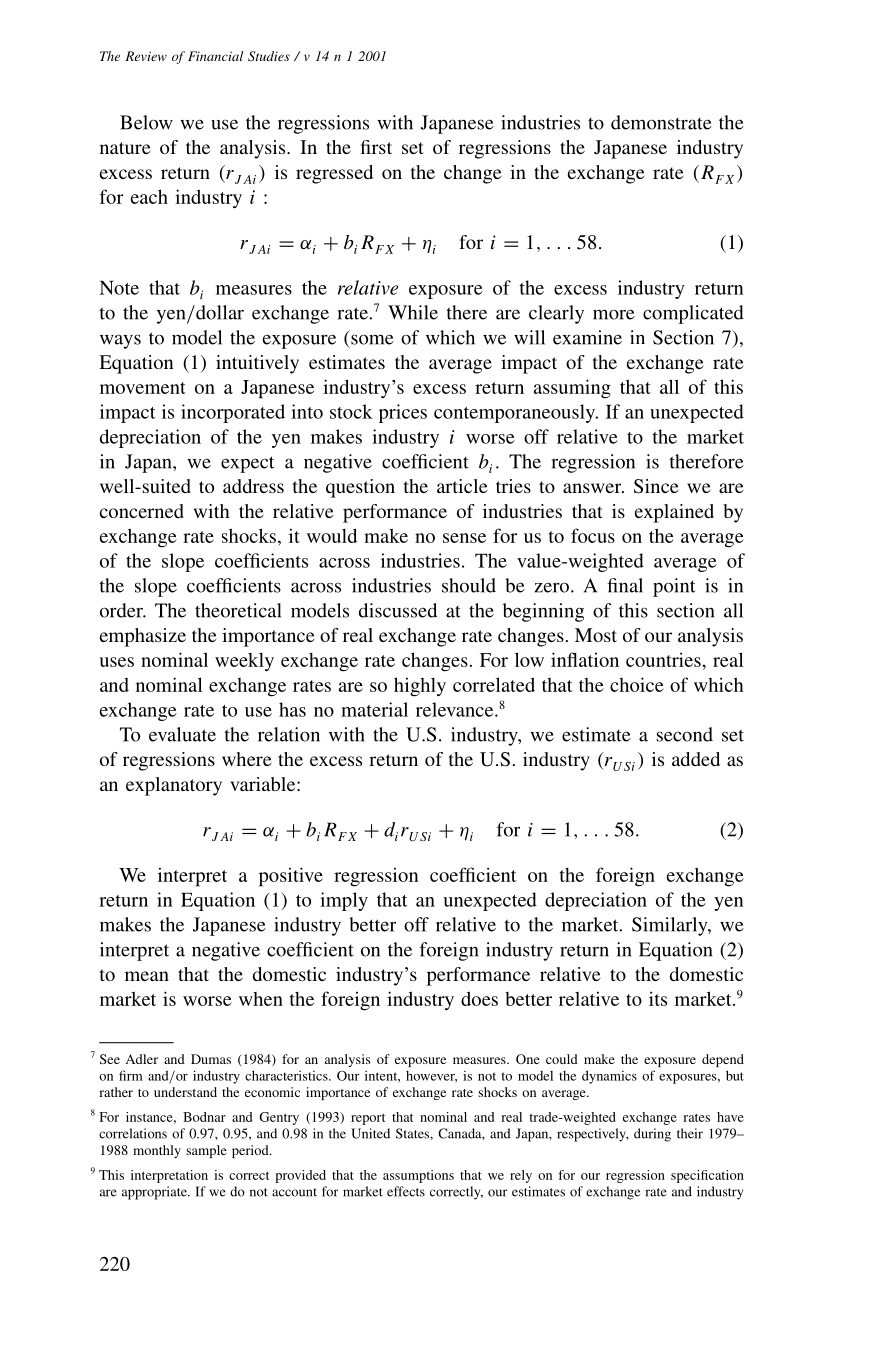 The image size is (896, 1345). What do you see at coordinates (334, 174) in the screenshot?
I see `regressed` at bounding box center [334, 174].
